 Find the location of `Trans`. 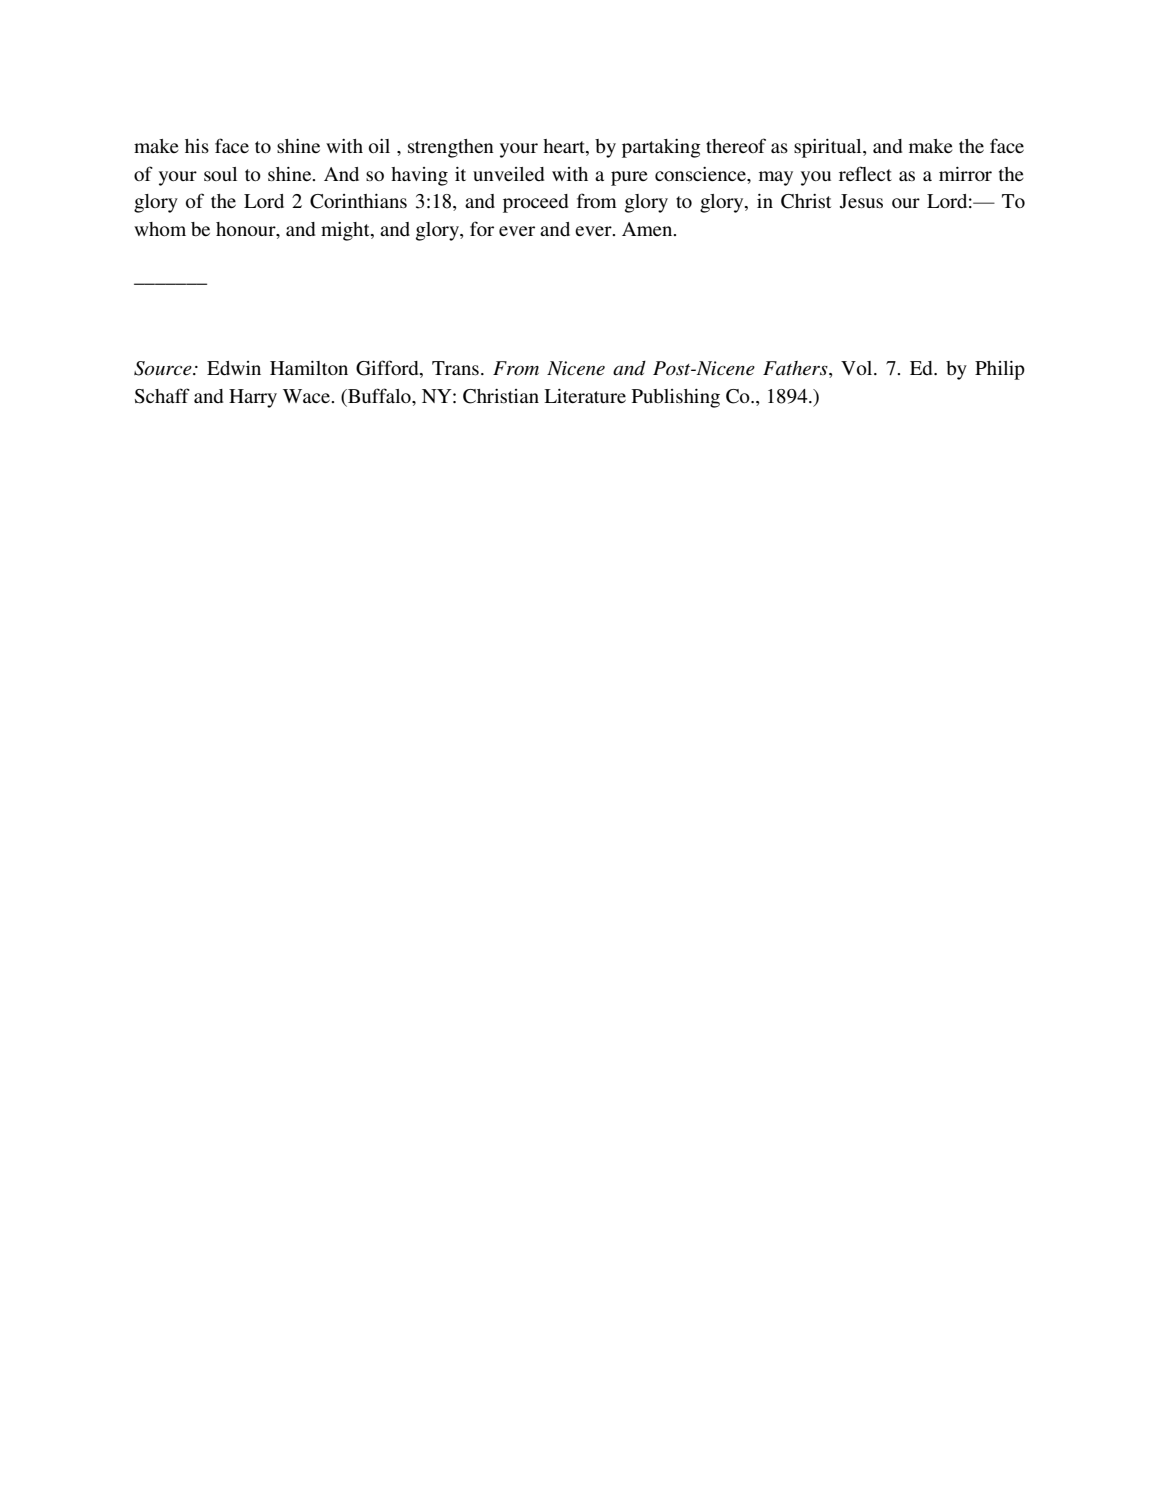

Trans is located at coordinates (455, 368).
